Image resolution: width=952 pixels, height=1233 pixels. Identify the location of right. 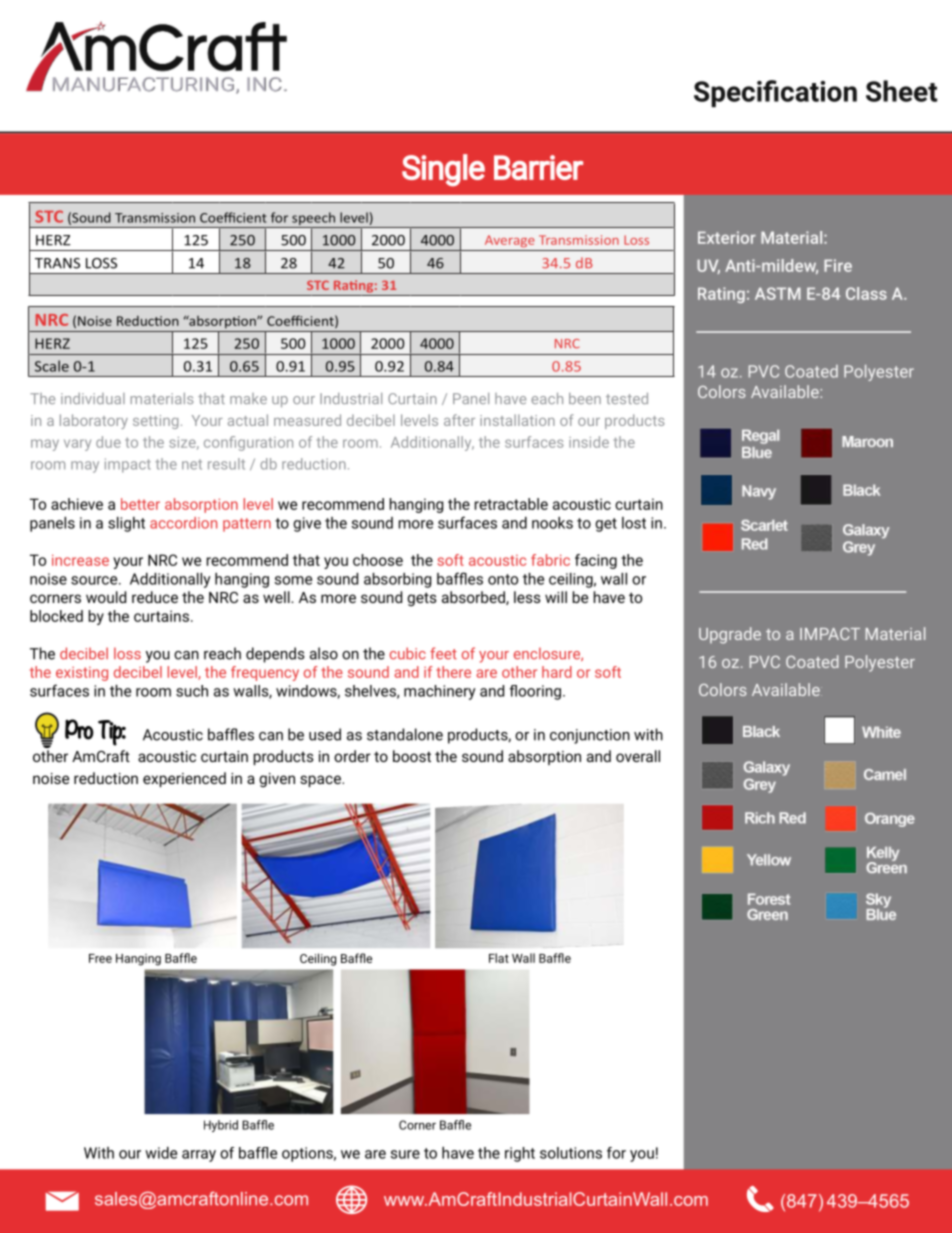
(520, 1154).
